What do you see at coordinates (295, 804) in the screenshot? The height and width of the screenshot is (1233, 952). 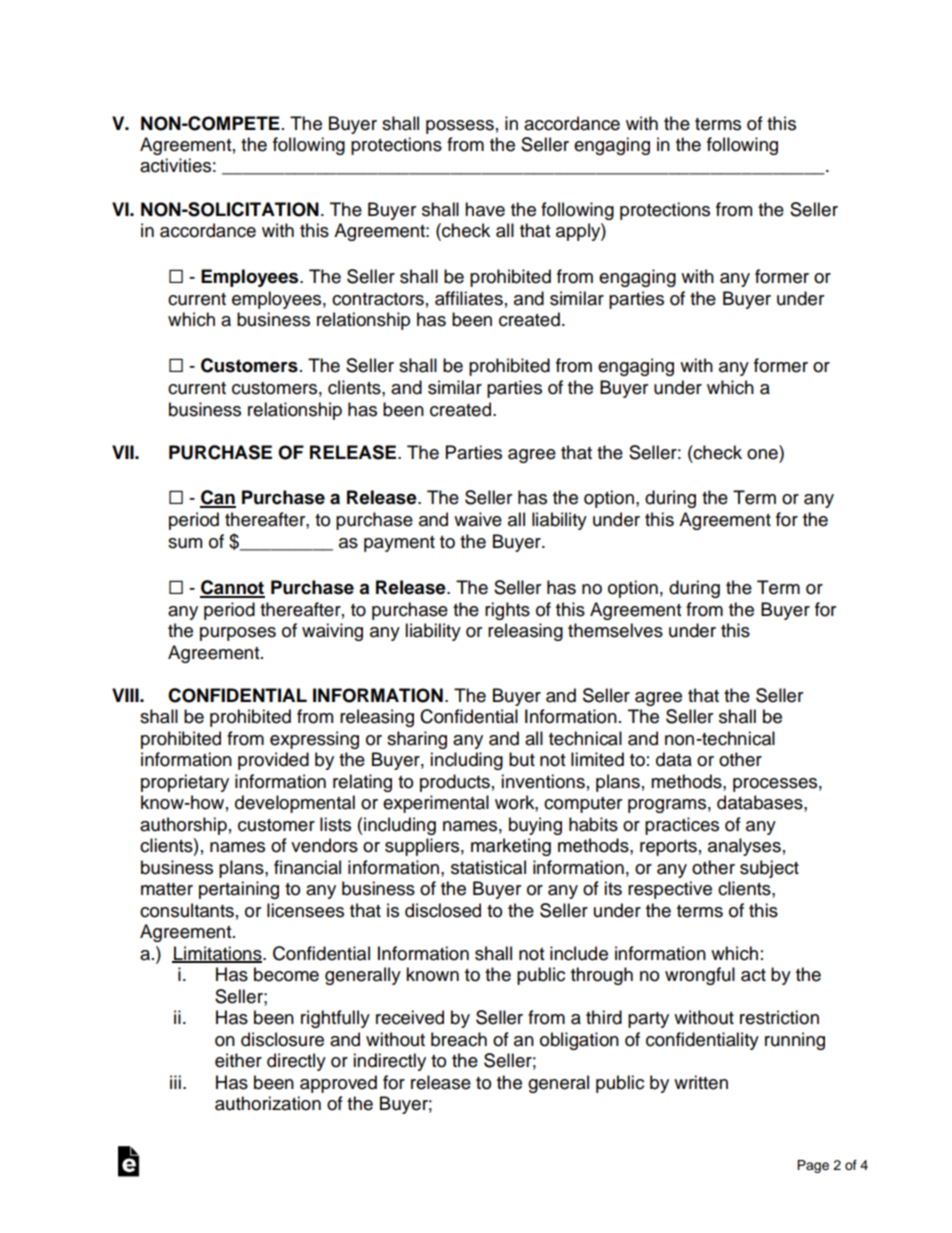 I see `developmental` at bounding box center [295, 804].
